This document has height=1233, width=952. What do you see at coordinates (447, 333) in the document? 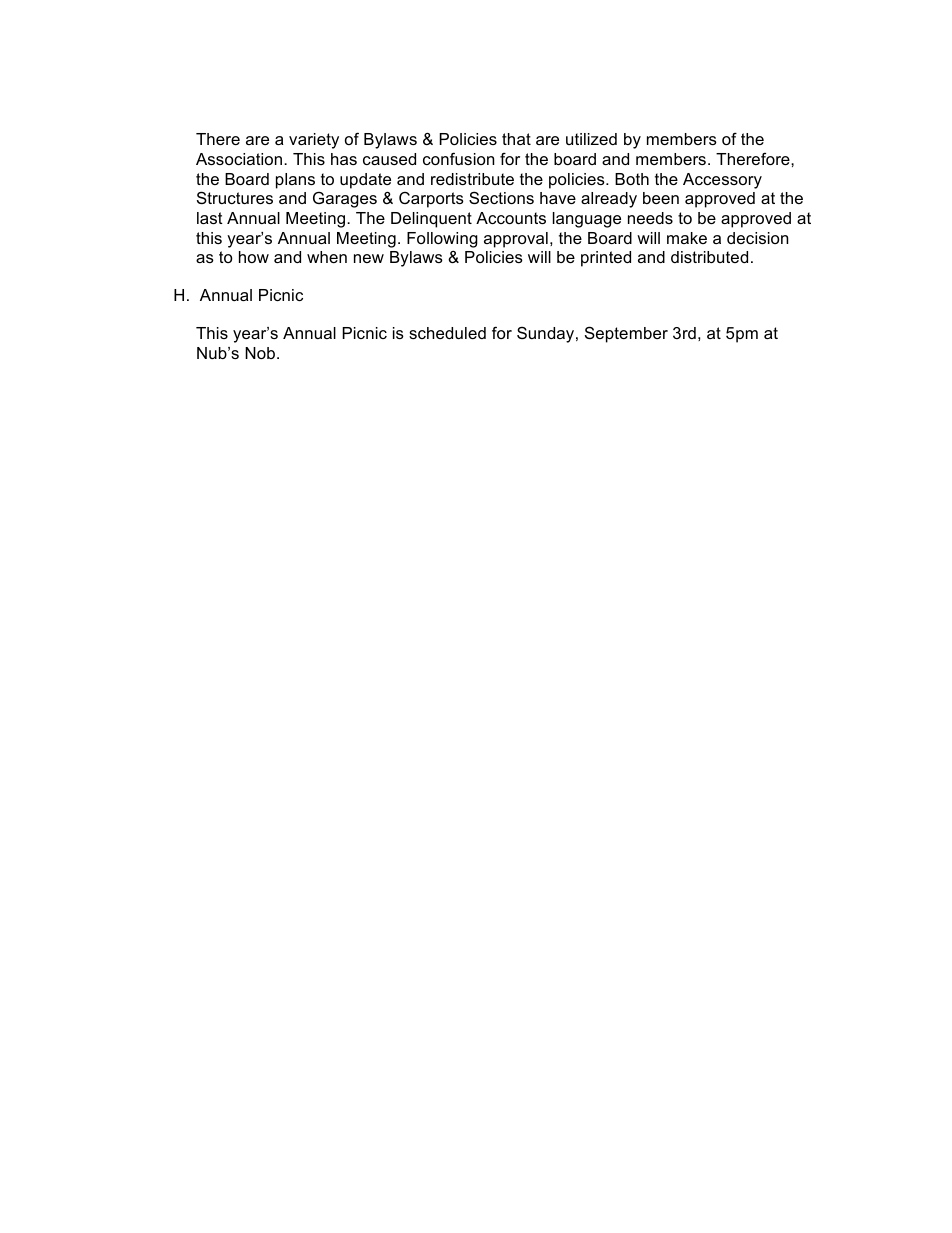
I see `scheduled` at bounding box center [447, 333].
